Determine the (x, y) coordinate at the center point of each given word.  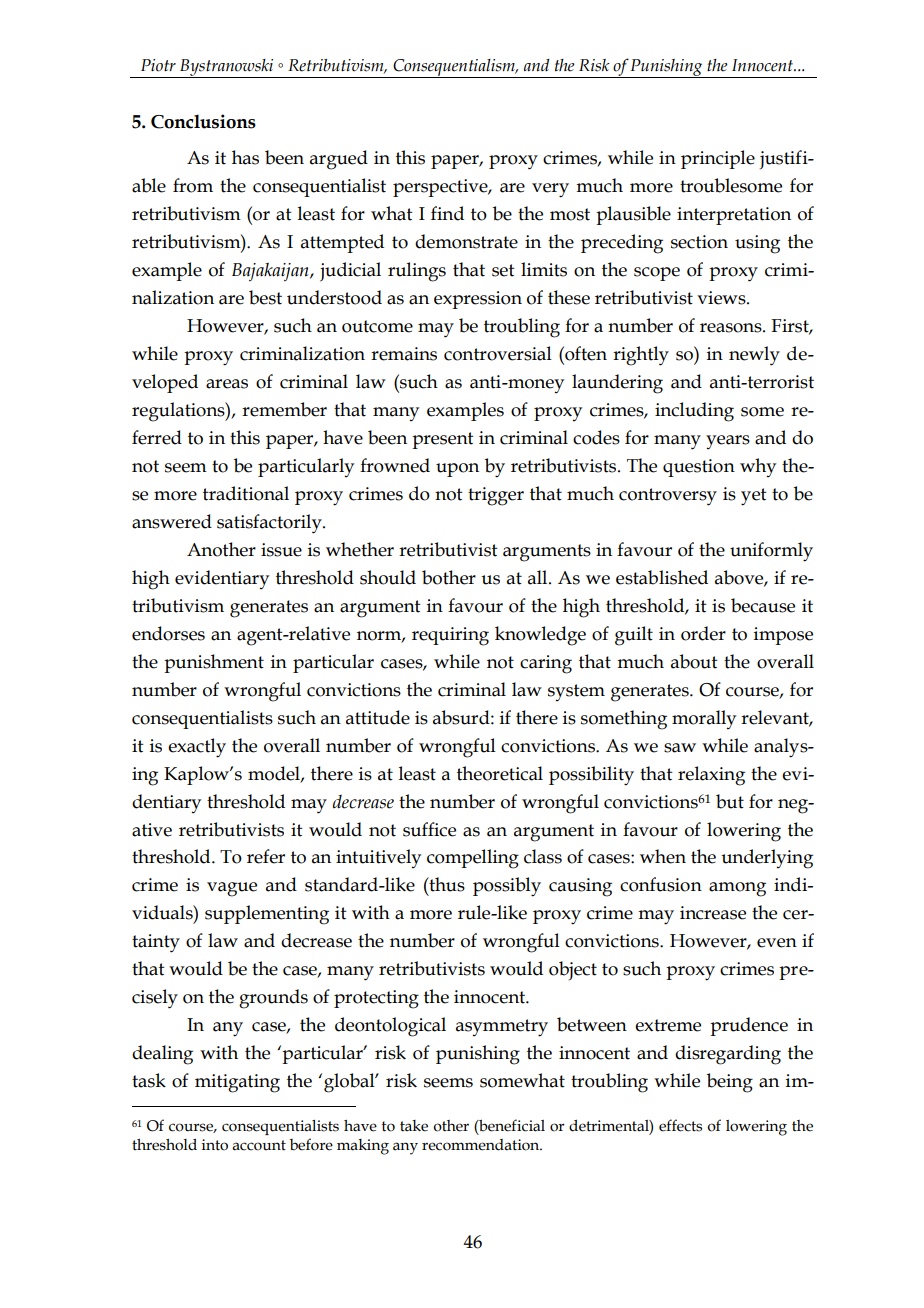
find (447, 213)
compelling (473, 859)
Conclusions (203, 121)
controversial (498, 353)
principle (718, 159)
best (265, 297)
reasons (732, 328)
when (663, 856)
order (703, 633)
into (215, 1145)
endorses (168, 633)
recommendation (482, 1145)
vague (232, 889)
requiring (450, 636)
